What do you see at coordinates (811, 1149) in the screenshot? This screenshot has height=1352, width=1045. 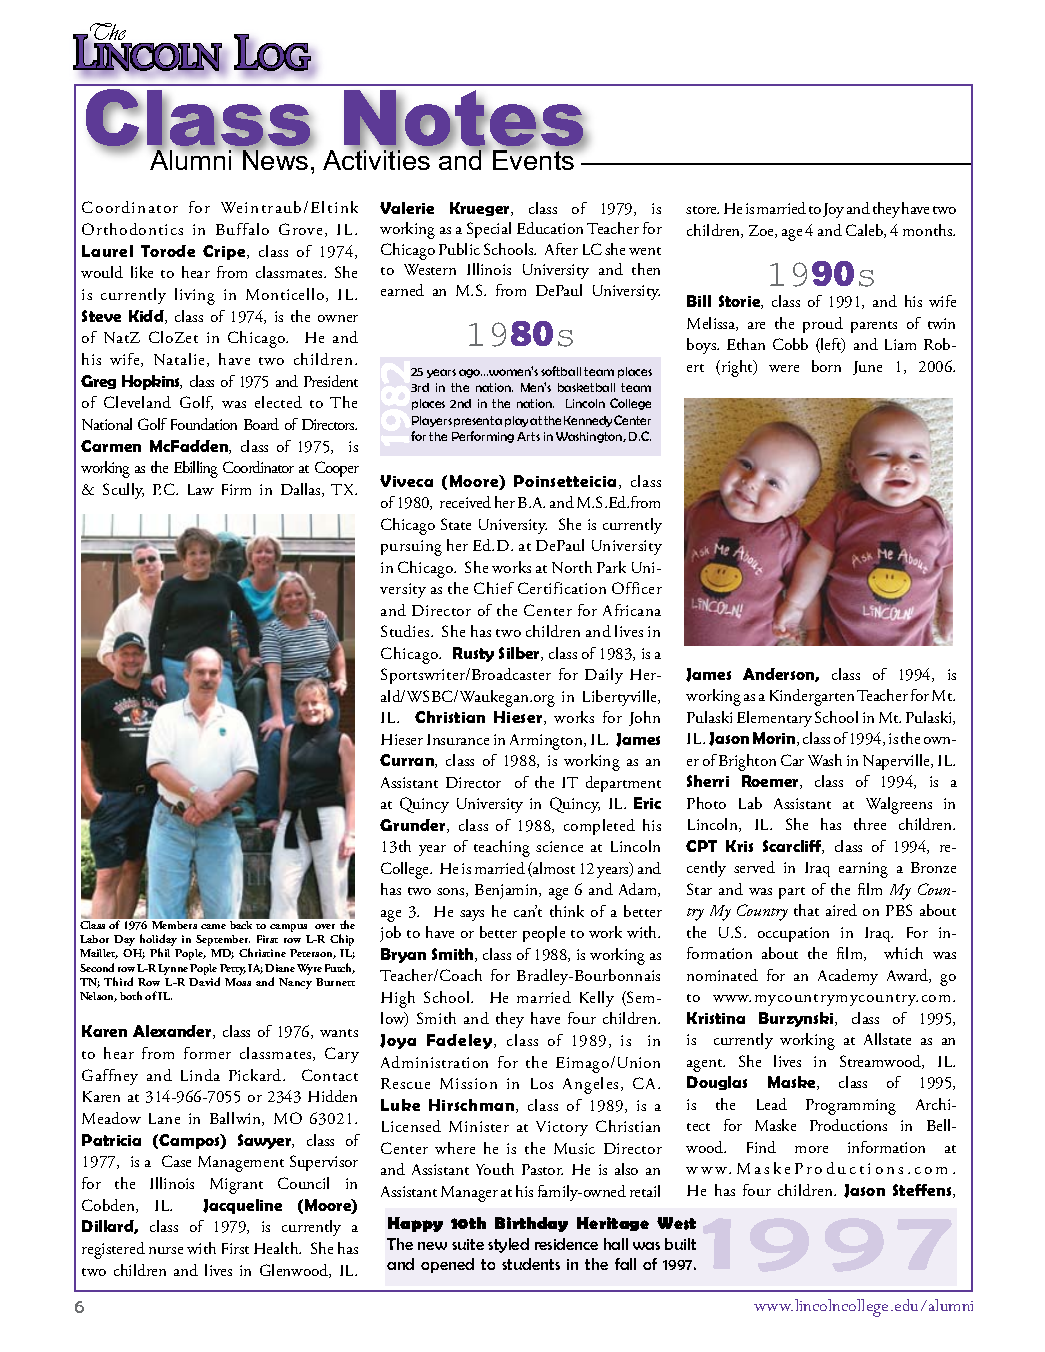 I see `more` at bounding box center [811, 1149].
